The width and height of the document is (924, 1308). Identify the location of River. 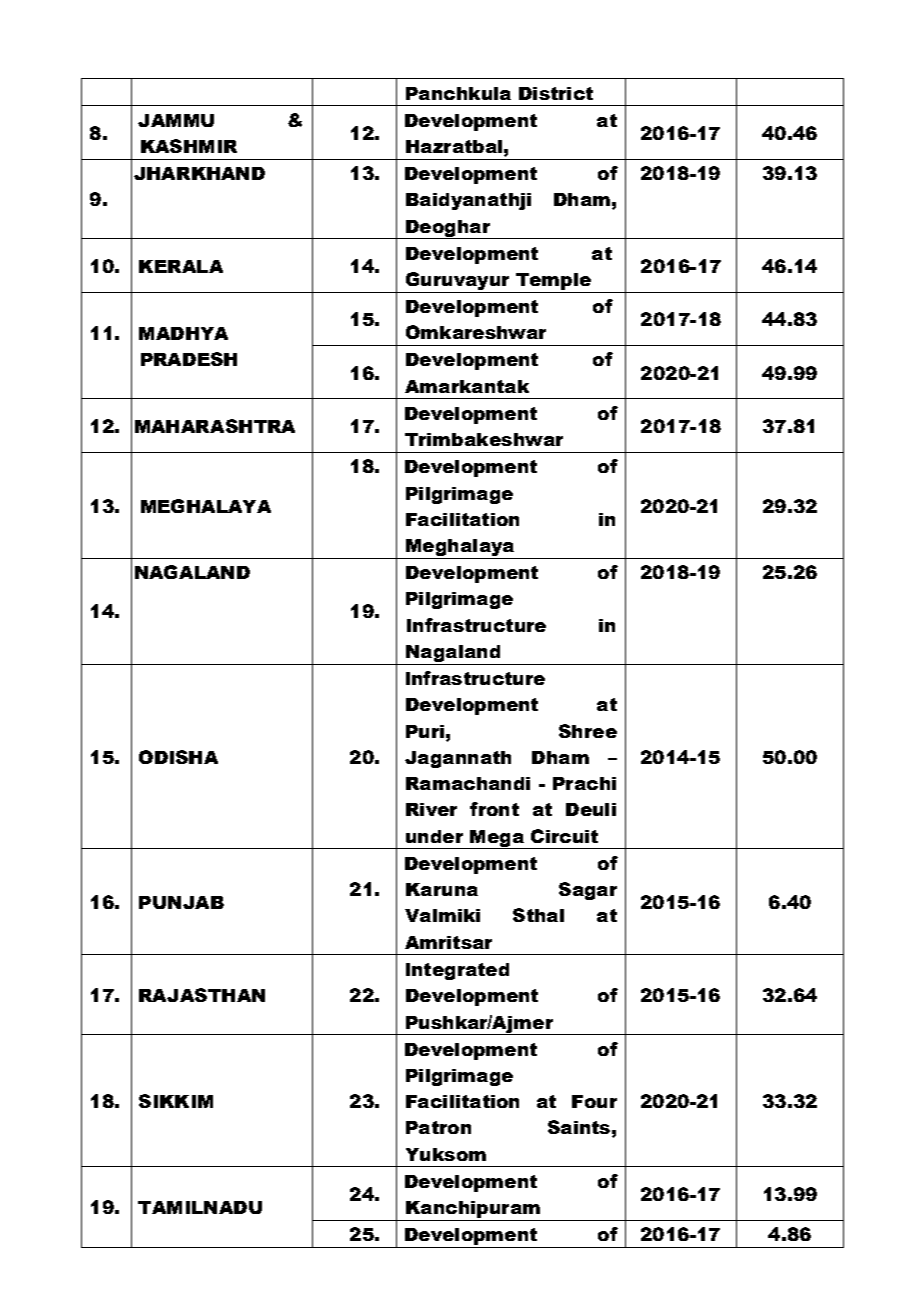
(431, 809).
